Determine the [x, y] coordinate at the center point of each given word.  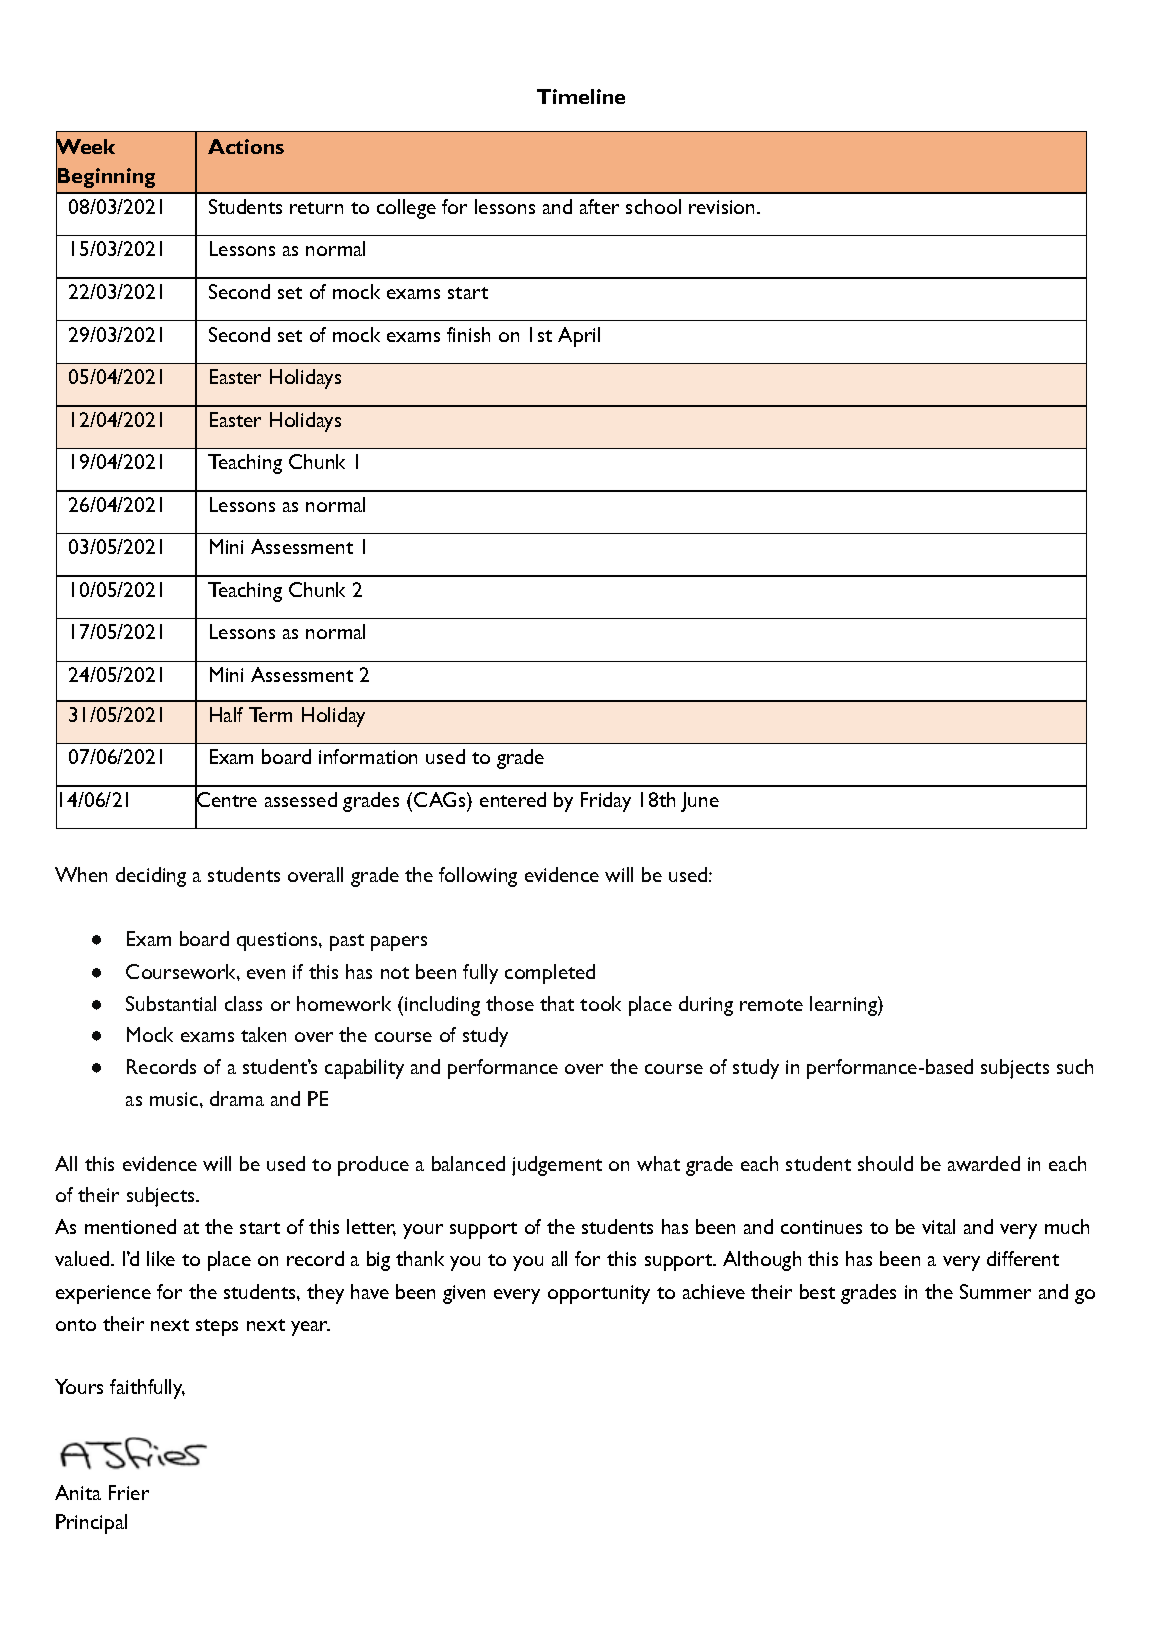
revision [723, 207]
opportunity [599, 1294]
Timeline [581, 96]
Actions [246, 146]
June [700, 802]
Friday [606, 802]
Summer [995, 1291]
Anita [78, 1492]
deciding [151, 877]
